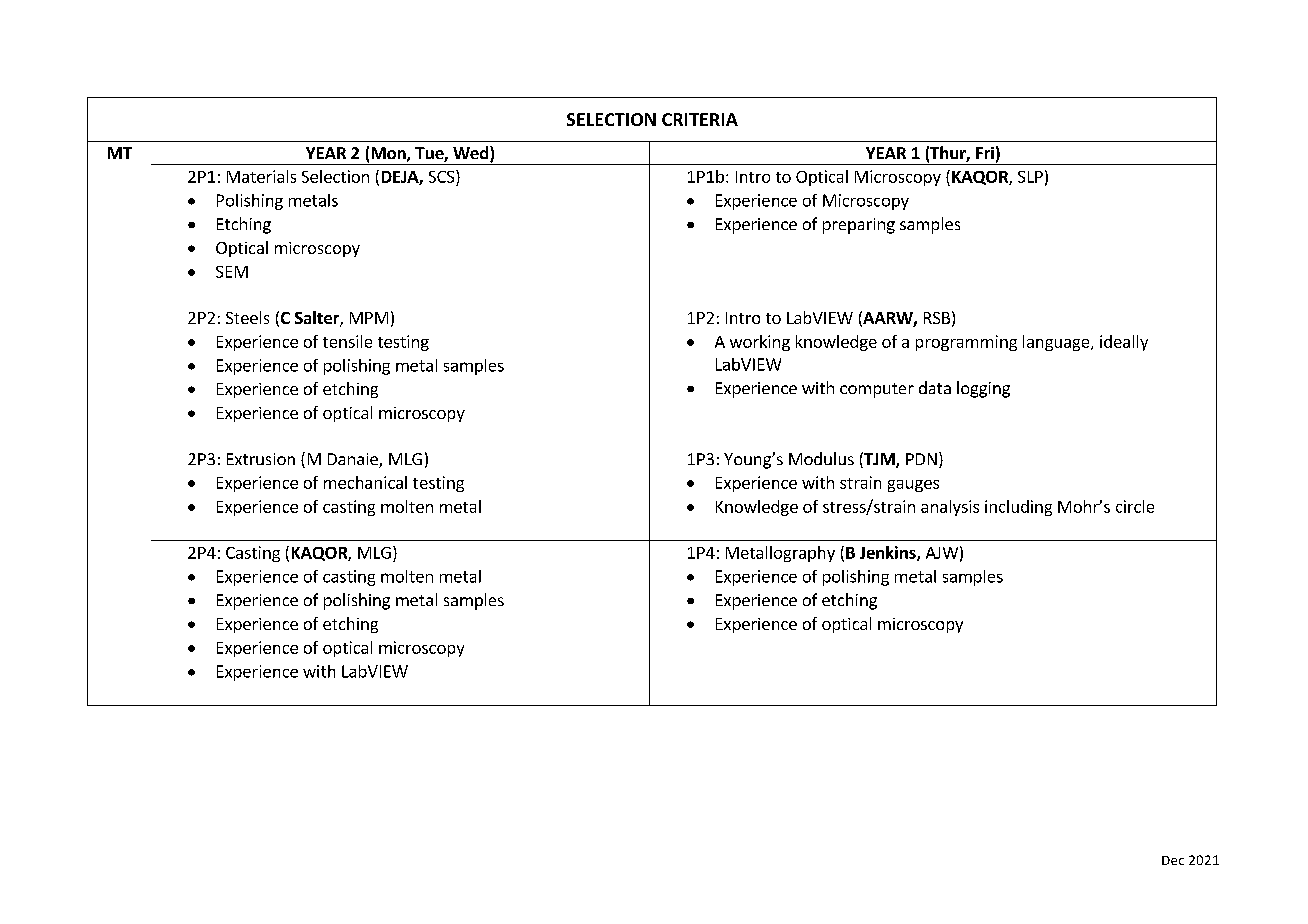 The height and width of the screenshot is (924, 1308). Describe the element at coordinates (760, 343) in the screenshot. I see `working` at that location.
